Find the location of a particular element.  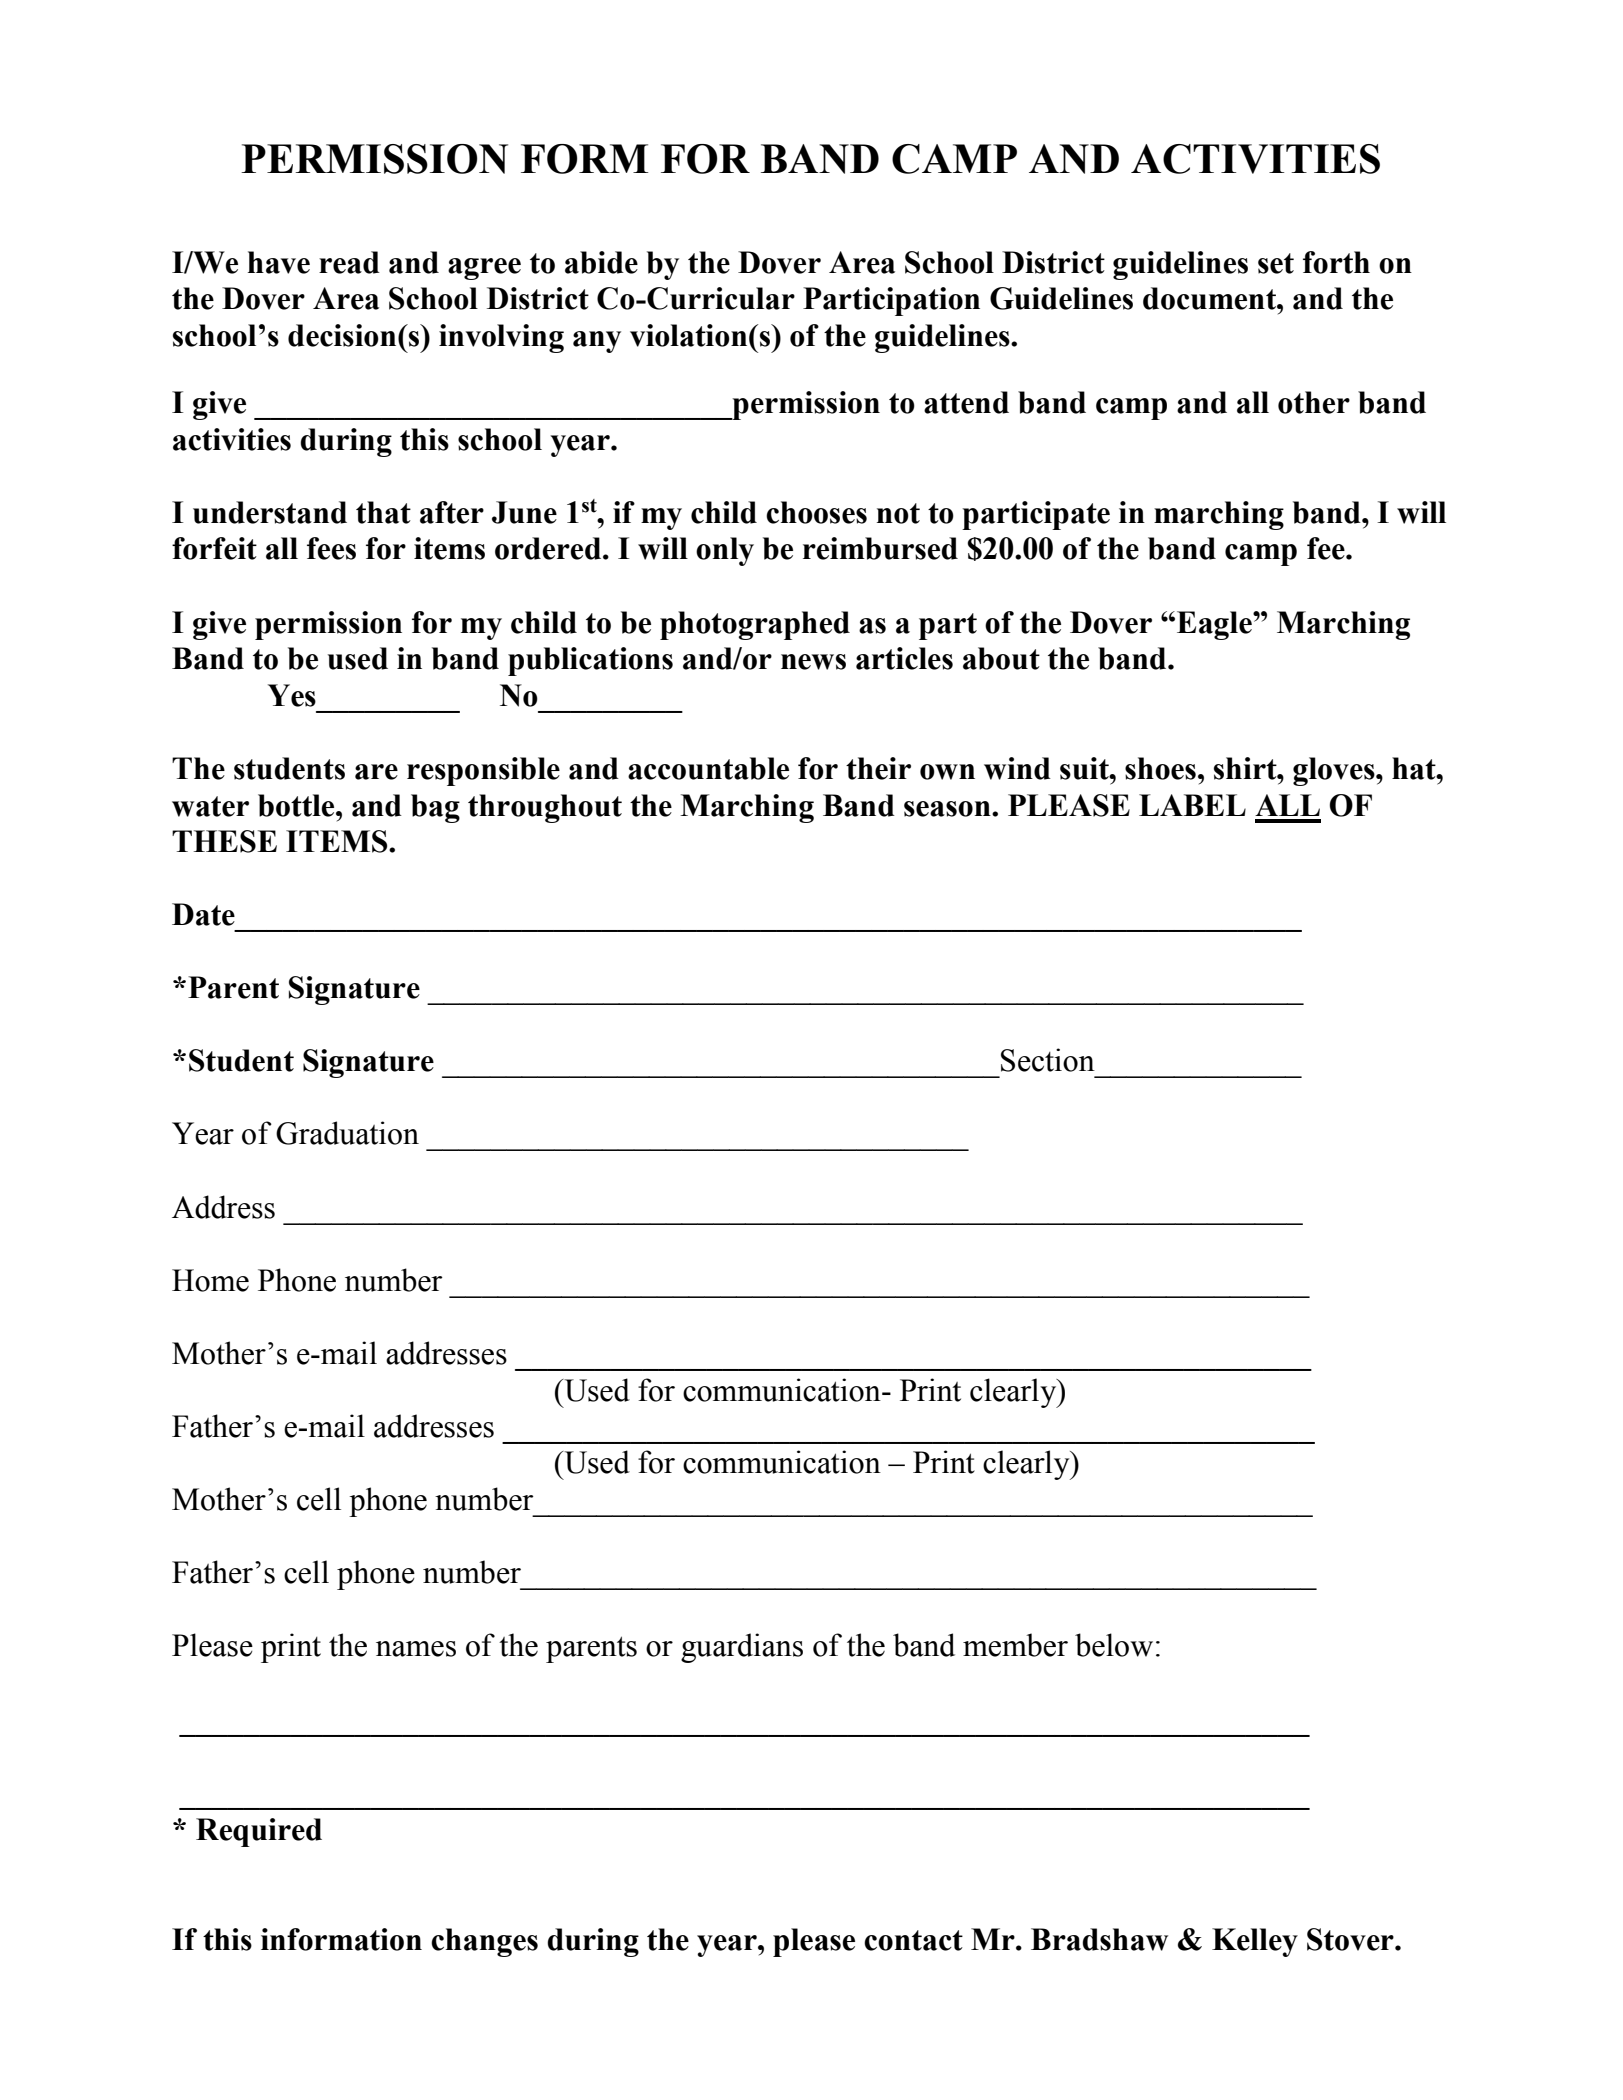

below is located at coordinates (1114, 1645).
